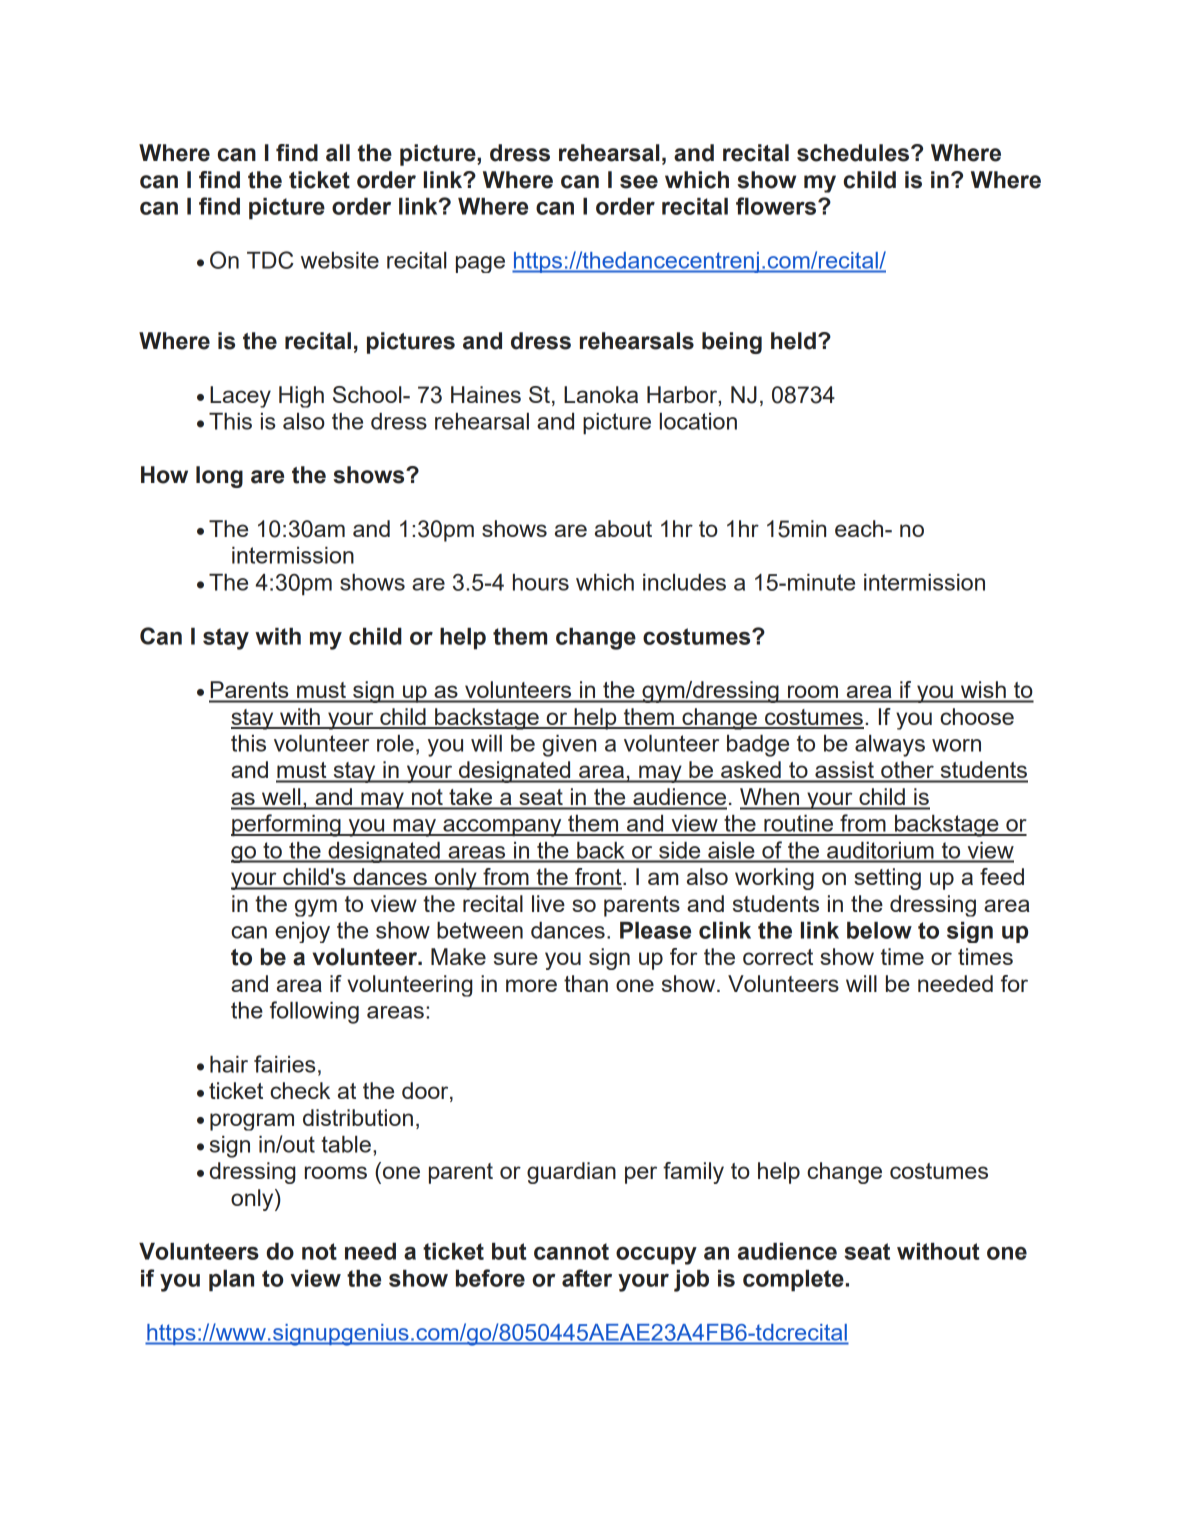  Describe the element at coordinates (231, 1281) in the document. I see `plan` at that location.
